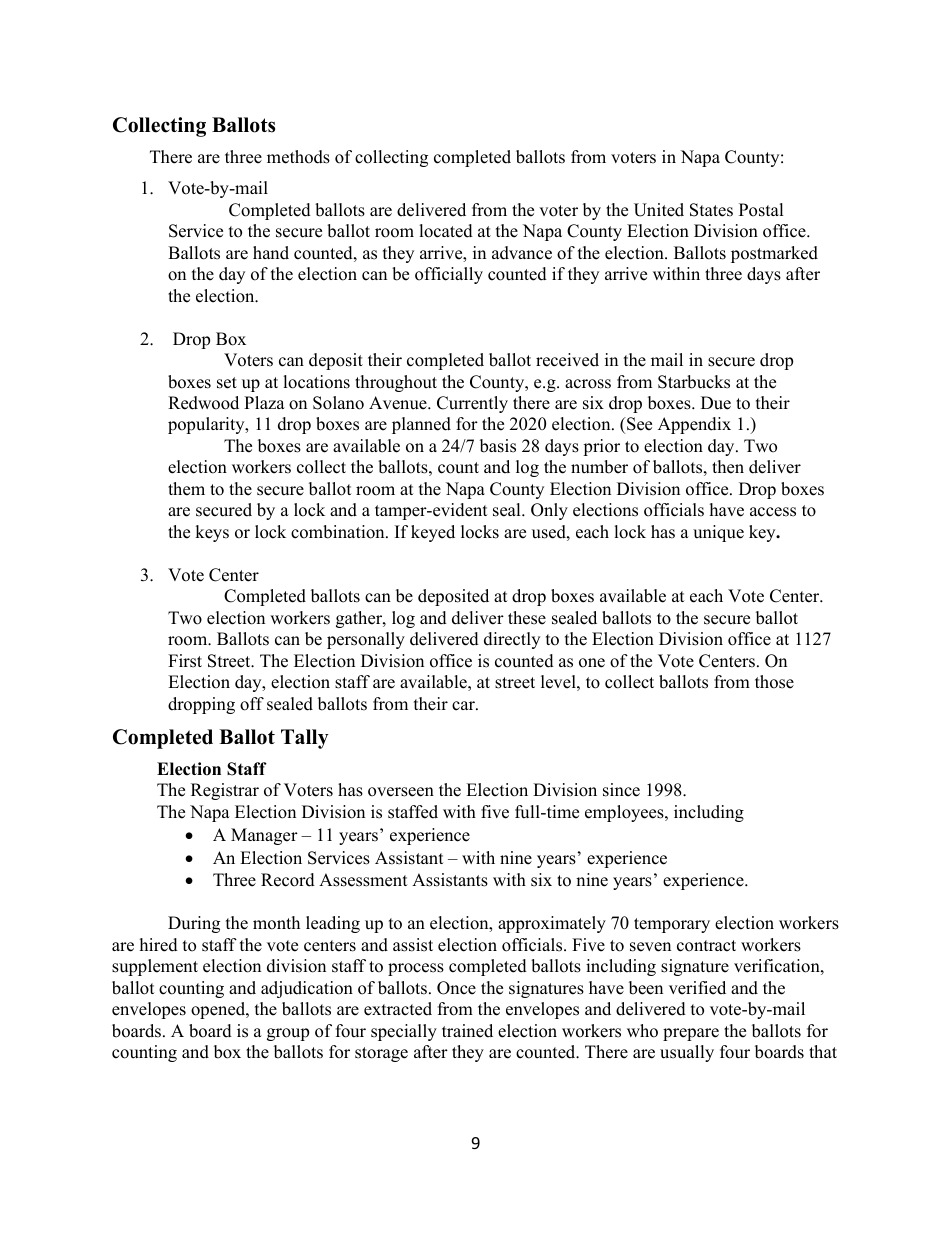 The width and height of the screenshot is (952, 1233). Describe the element at coordinates (527, 618) in the screenshot. I see `these` at that location.
